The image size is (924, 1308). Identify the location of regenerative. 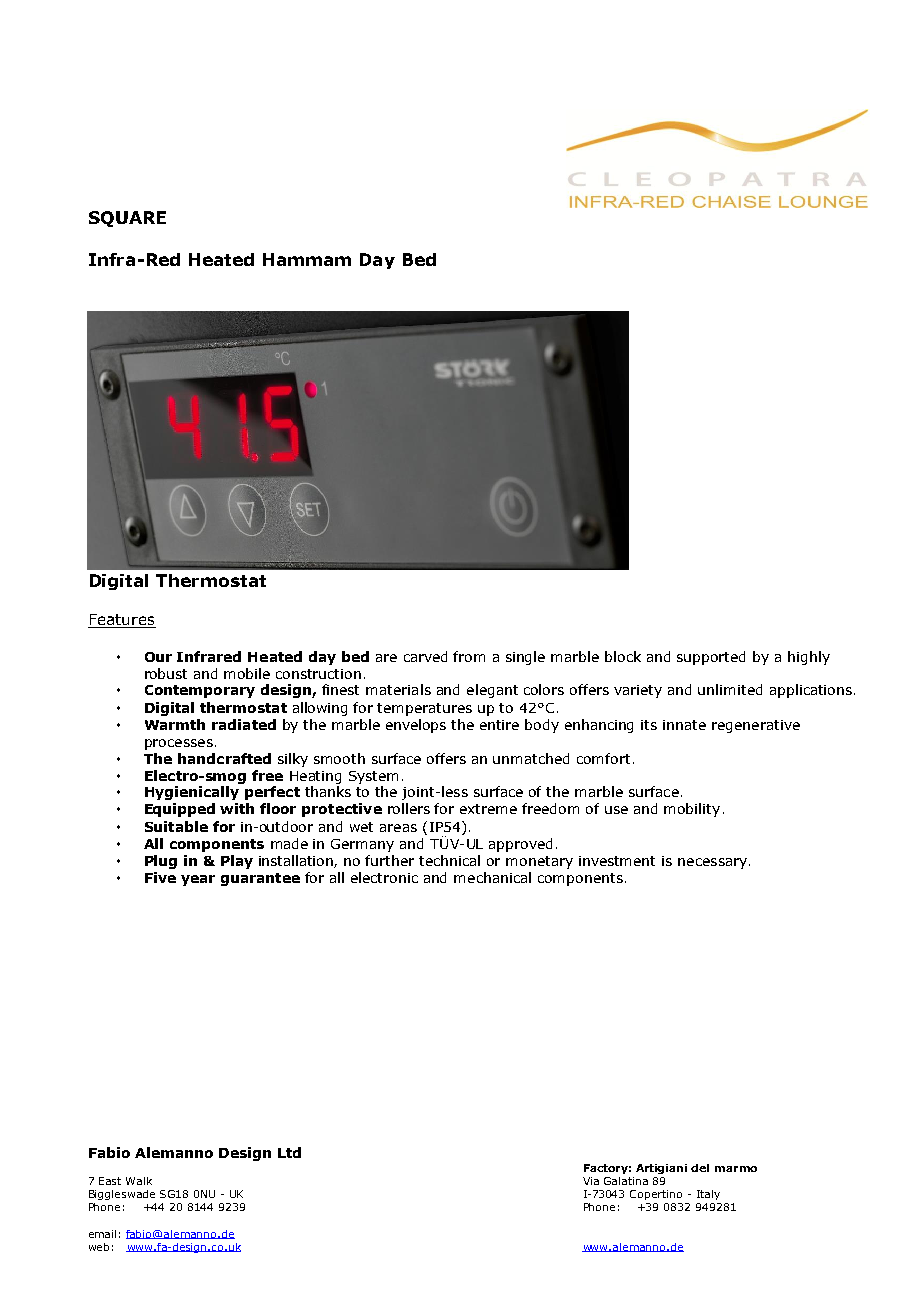
(756, 726).
